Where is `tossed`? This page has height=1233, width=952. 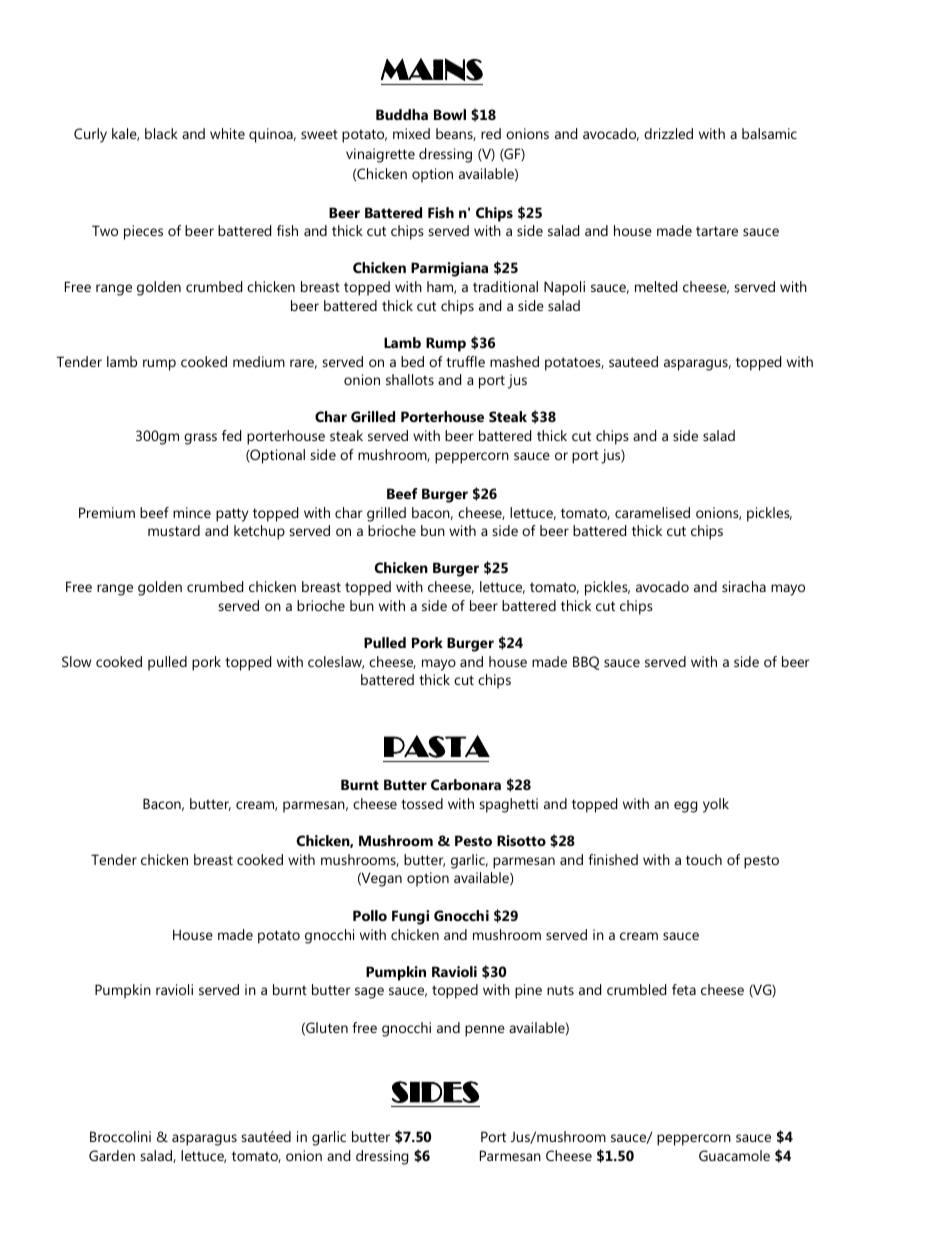 tossed is located at coordinates (422, 803).
